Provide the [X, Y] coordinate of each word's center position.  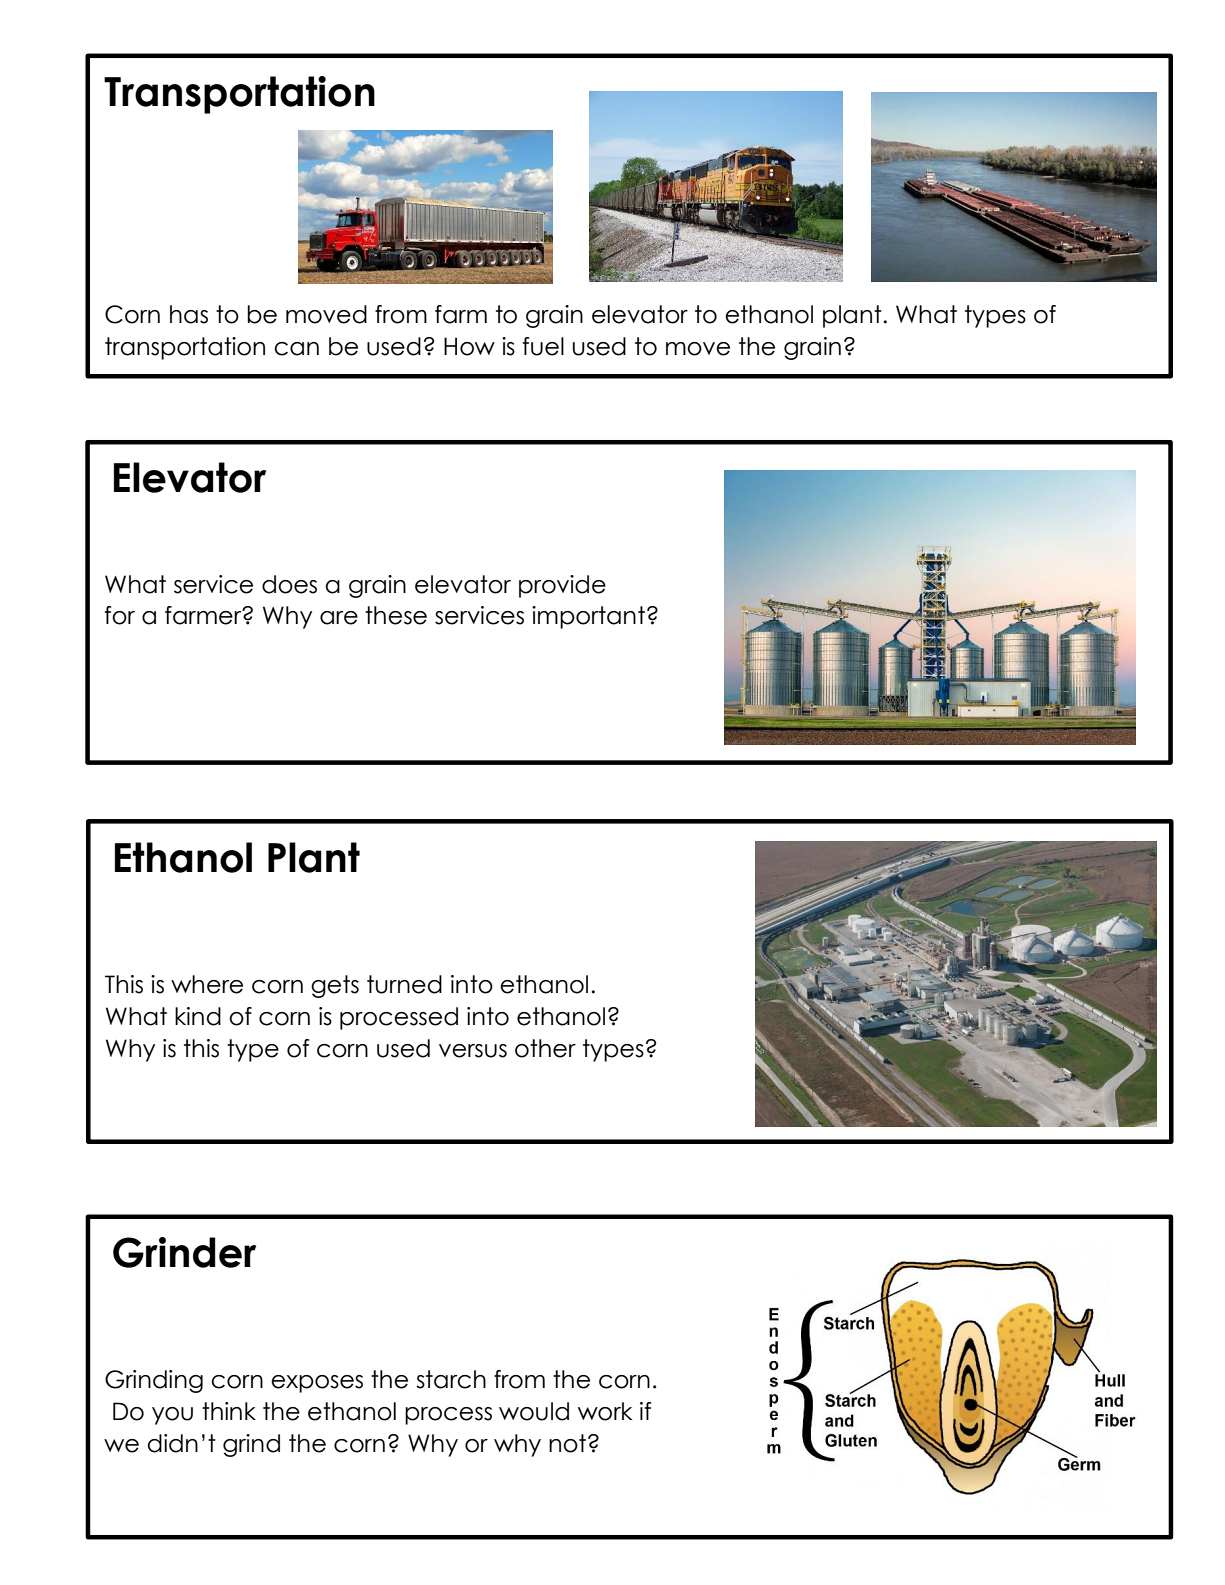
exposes [317, 1384]
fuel [543, 346]
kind [198, 1016]
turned [404, 984]
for [120, 615]
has [189, 314]
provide [562, 586]
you [172, 1416]
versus [473, 1051]
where [207, 984]
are [339, 618]
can [296, 349]
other [545, 1048]
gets [335, 986]
